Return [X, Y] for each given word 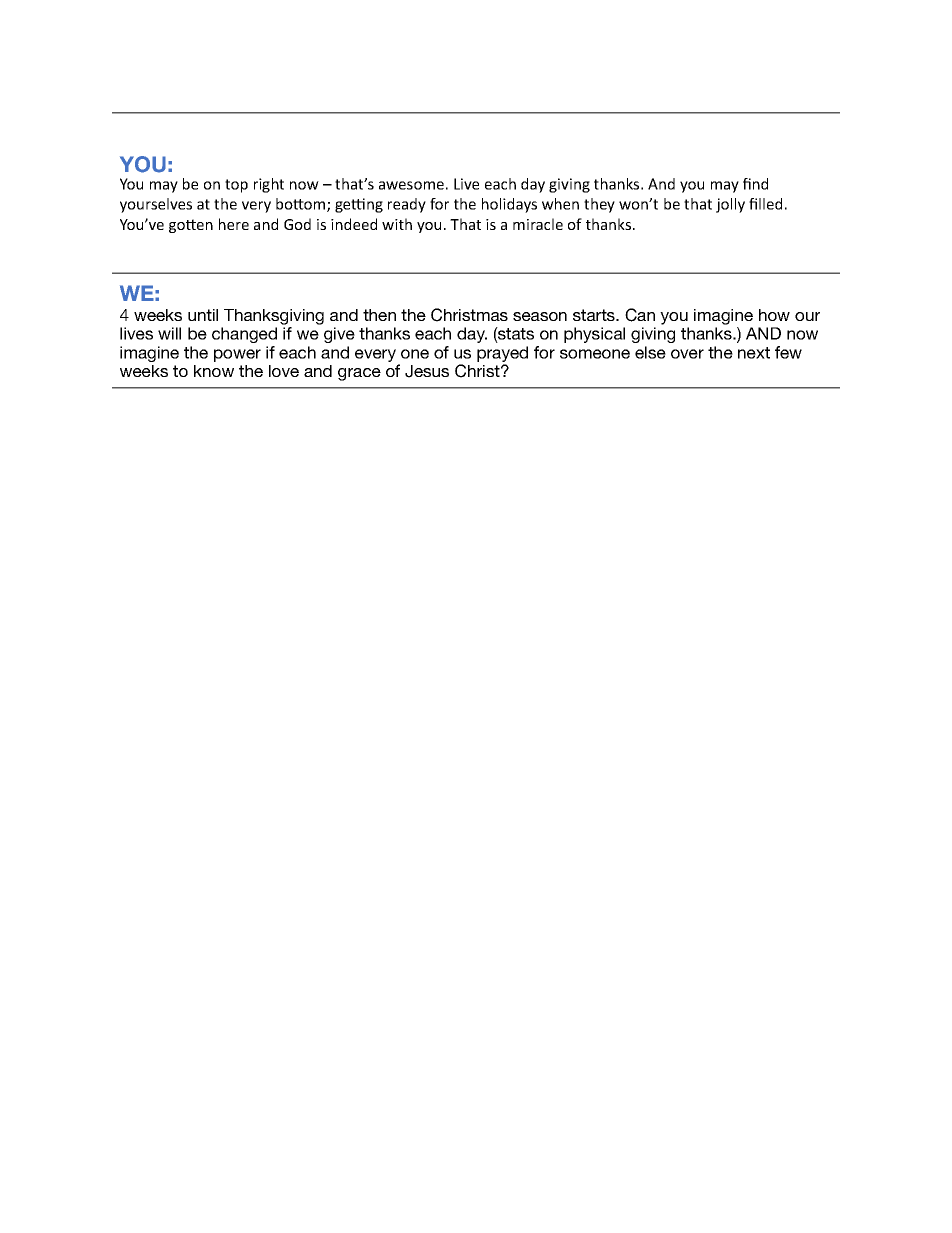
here [234, 224]
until [203, 315]
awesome [411, 185]
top [236, 186]
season [540, 316]
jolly [730, 205]
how [774, 315]
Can [640, 315]
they [599, 205]
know [214, 371]
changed [244, 335]
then [379, 315]
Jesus [427, 371]
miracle [538, 224]
